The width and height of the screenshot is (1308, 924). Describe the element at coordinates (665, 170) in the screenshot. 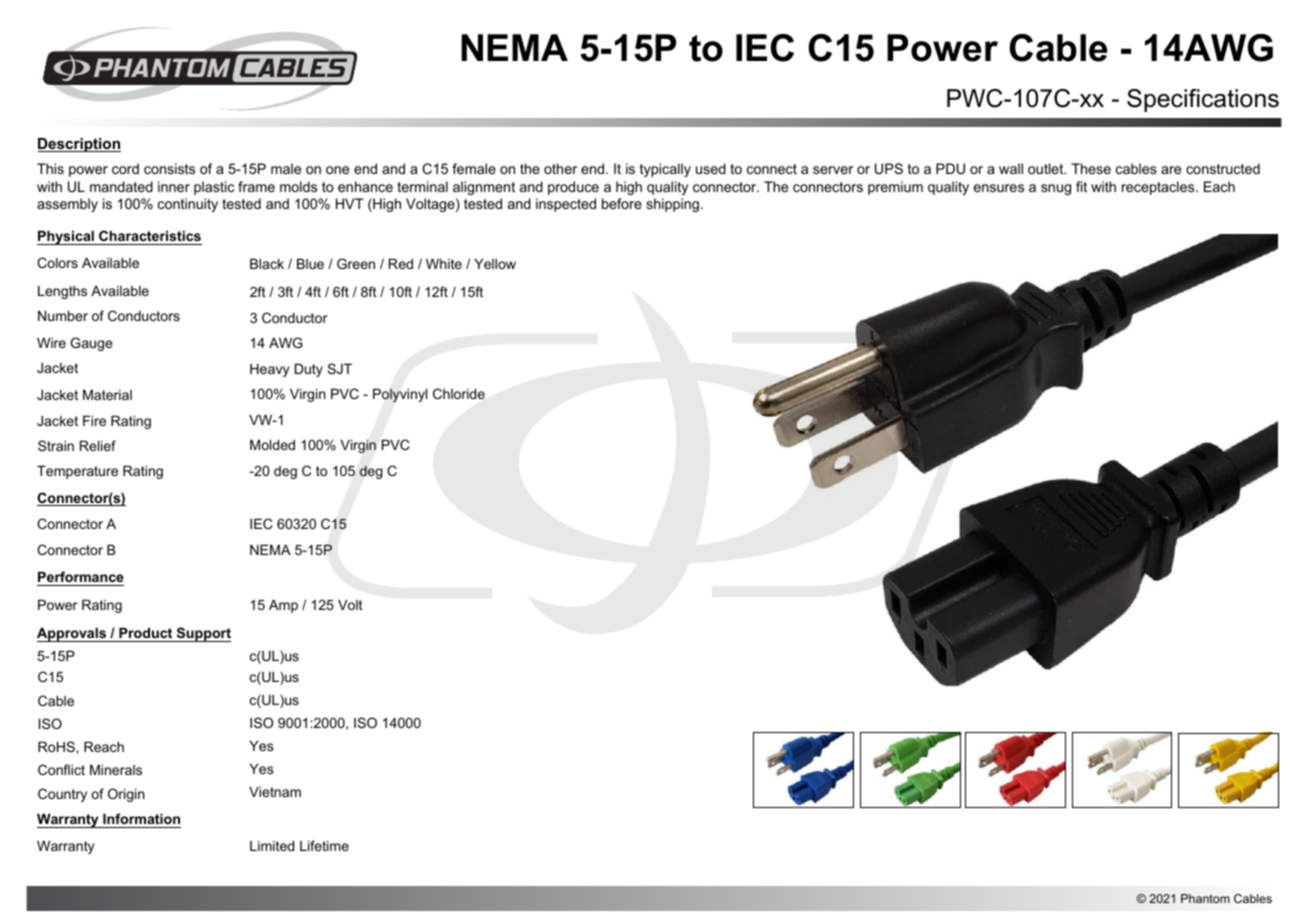

I see `typically` at that location.
